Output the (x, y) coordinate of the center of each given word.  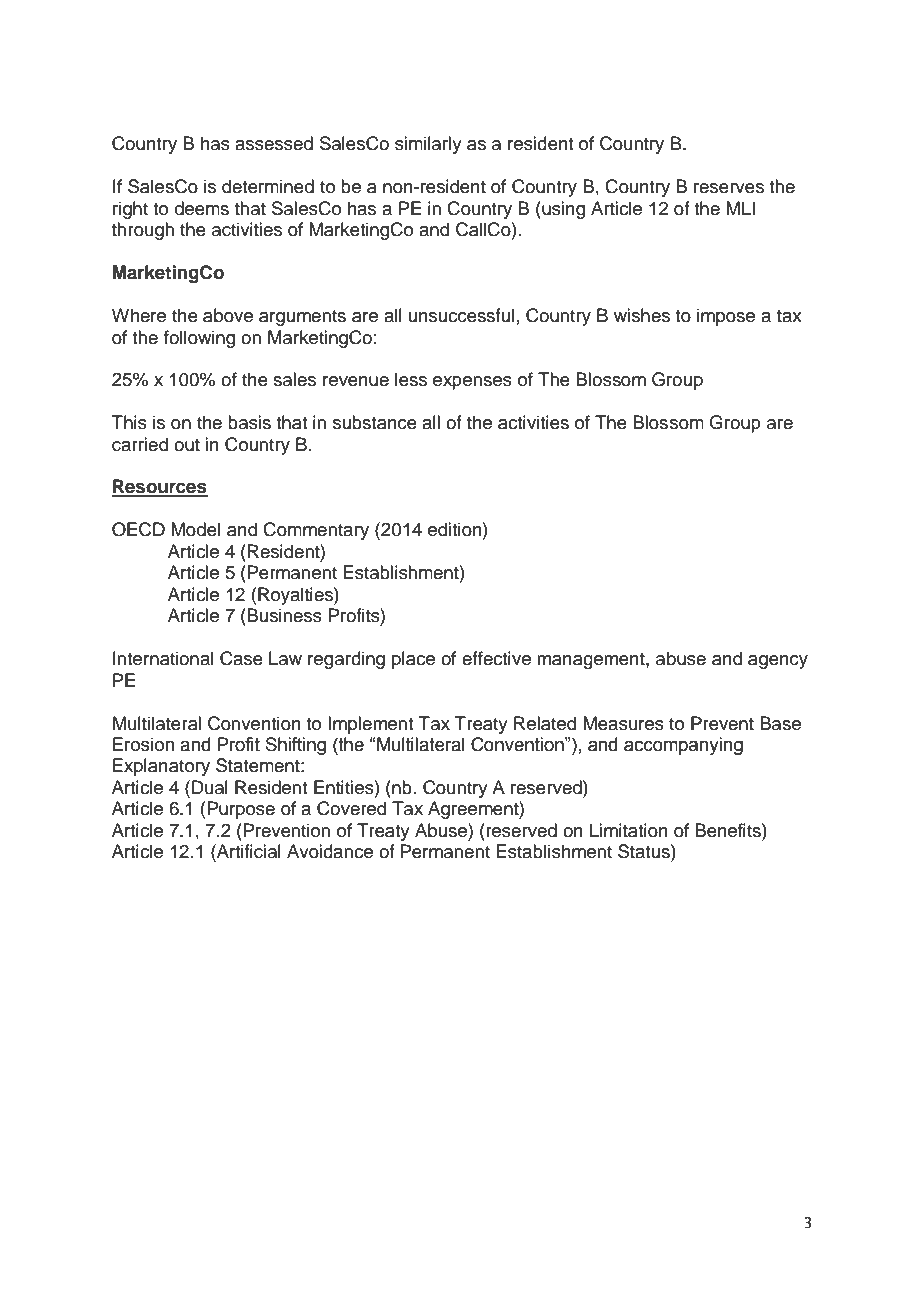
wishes (642, 315)
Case (241, 658)
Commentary (316, 531)
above (228, 315)
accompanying (683, 746)
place (413, 660)
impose (726, 317)
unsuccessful (461, 315)
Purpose (241, 810)
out (187, 445)
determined (268, 186)
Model (195, 529)
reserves (729, 188)
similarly (428, 145)
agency (778, 662)
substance (375, 422)
